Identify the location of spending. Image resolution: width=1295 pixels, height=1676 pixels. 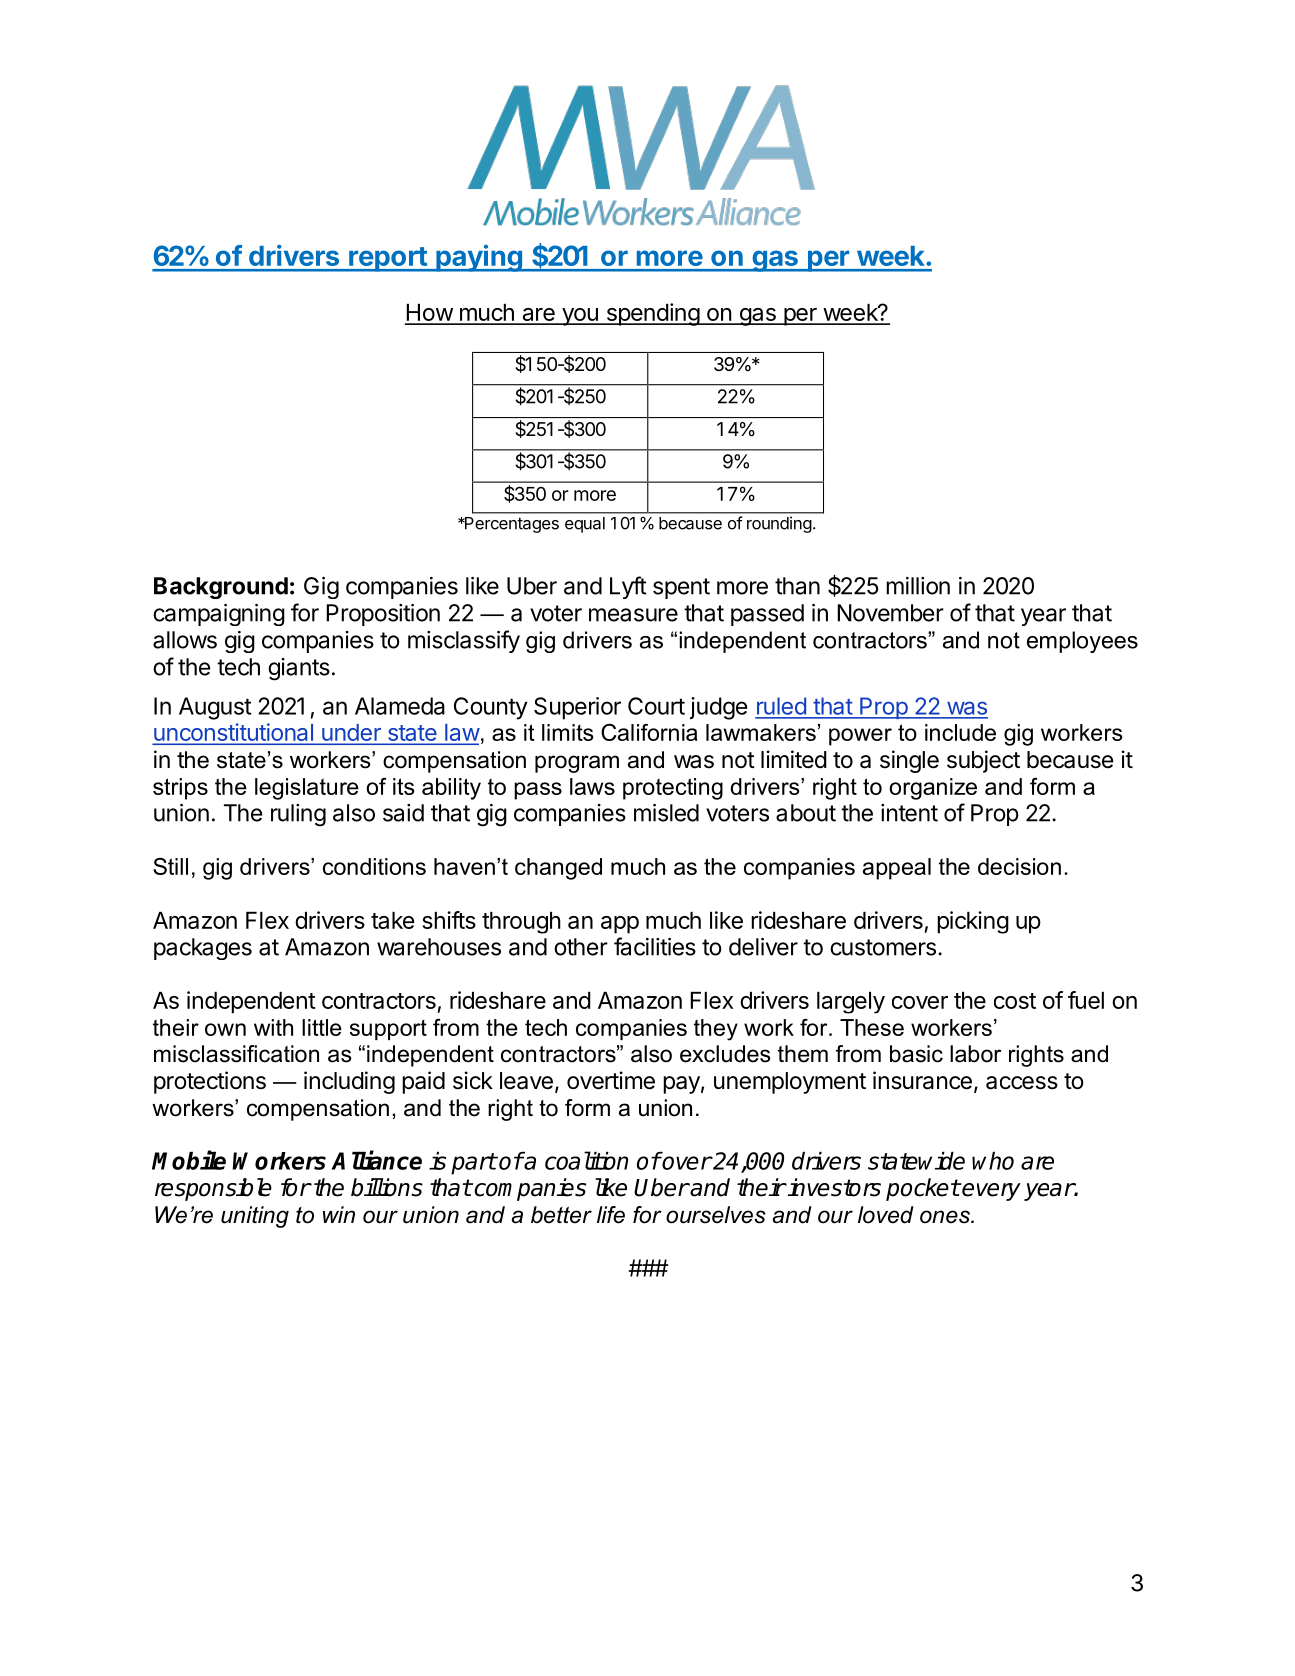
(652, 314).
